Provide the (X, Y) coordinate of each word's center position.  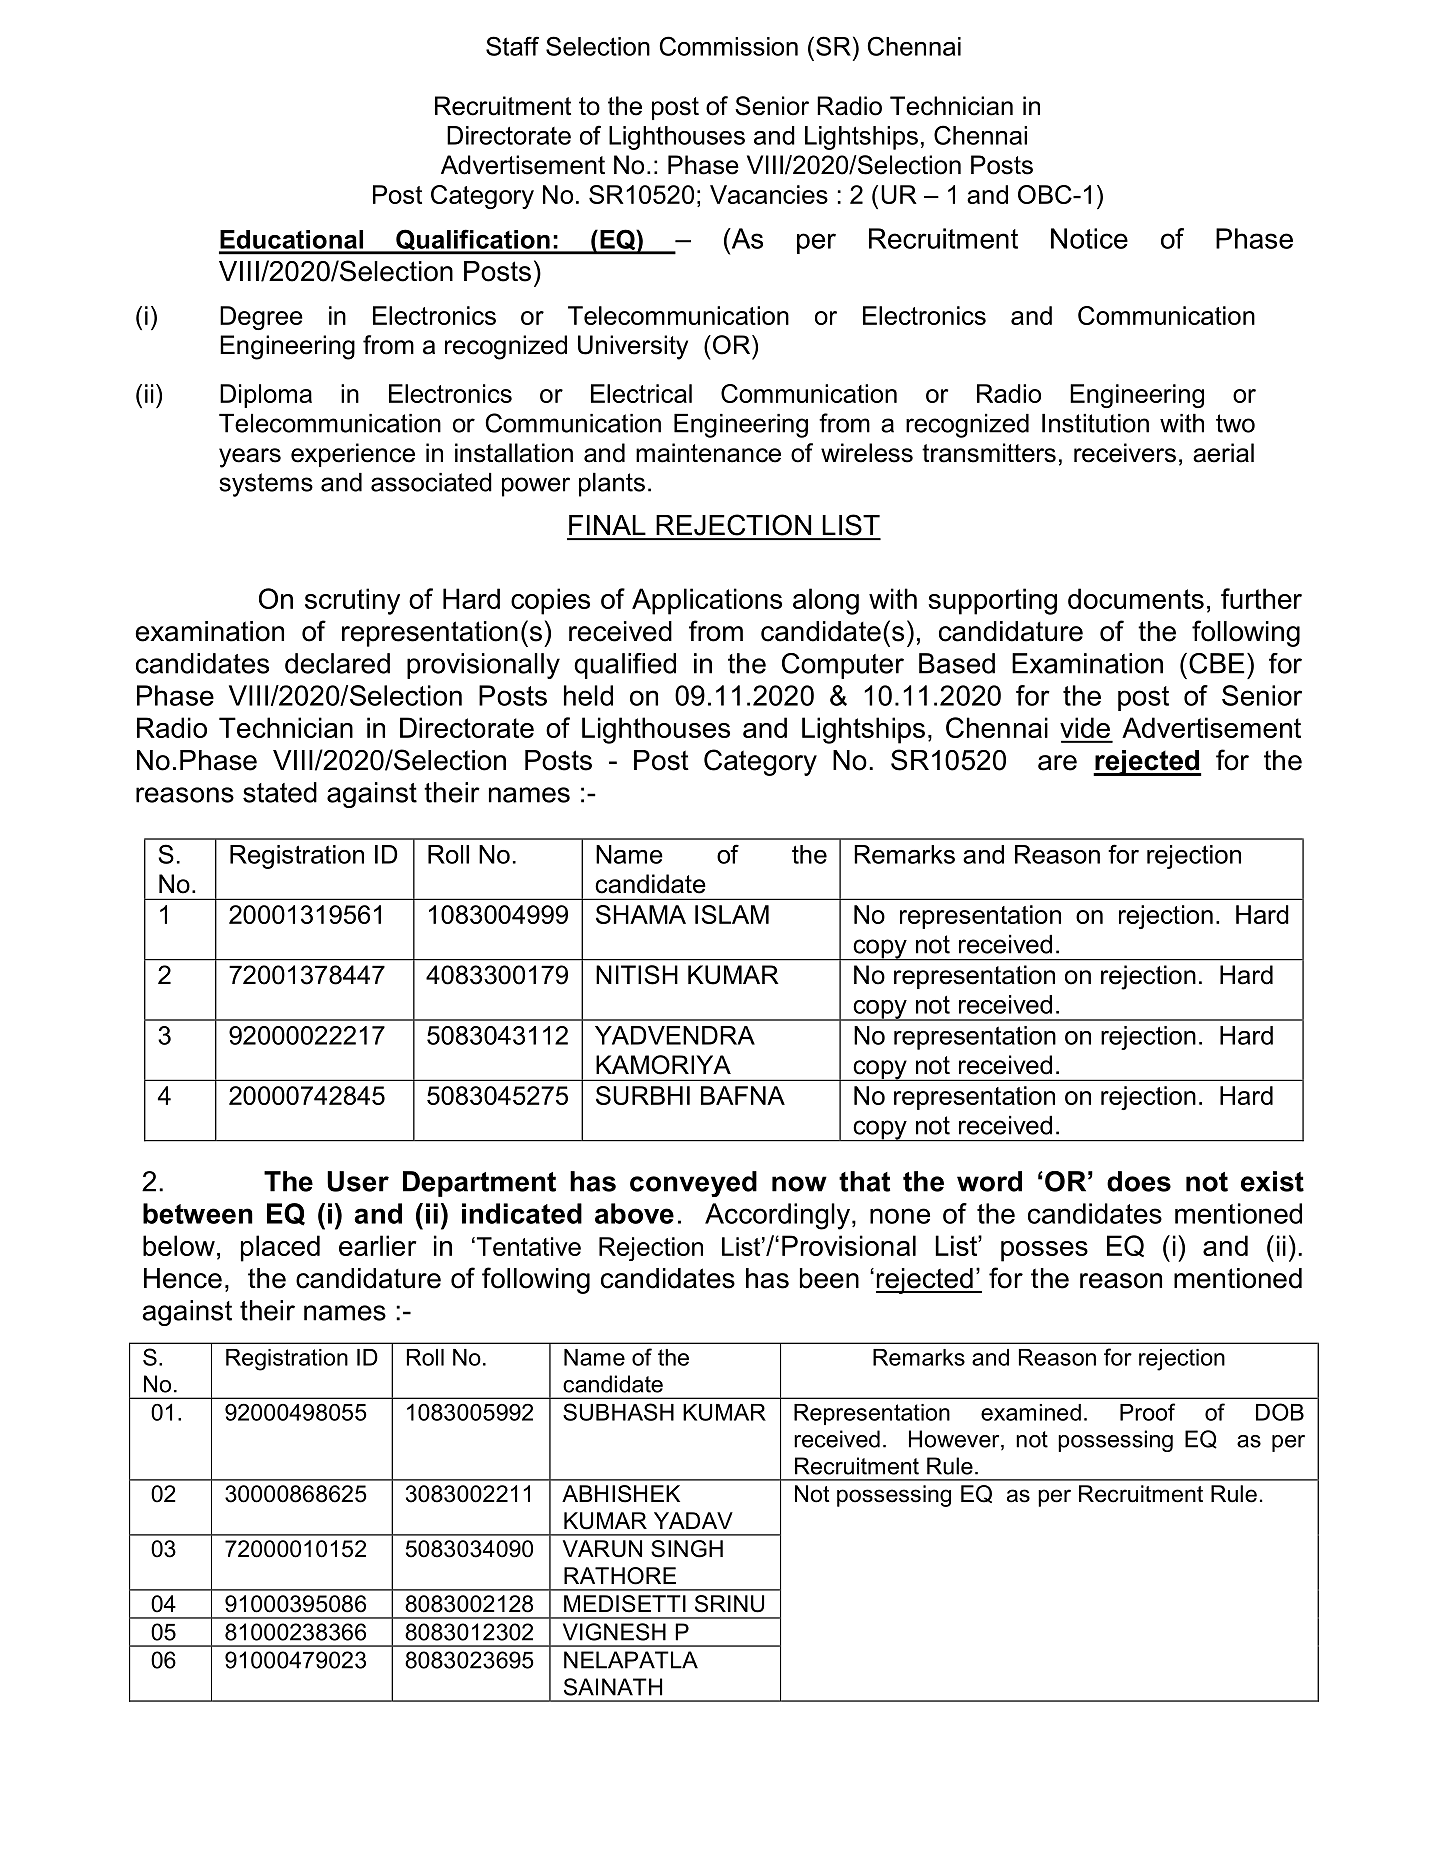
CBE (1216, 663)
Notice (1089, 238)
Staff (512, 46)
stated (280, 792)
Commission (728, 46)
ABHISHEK (621, 1494)
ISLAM (732, 914)
